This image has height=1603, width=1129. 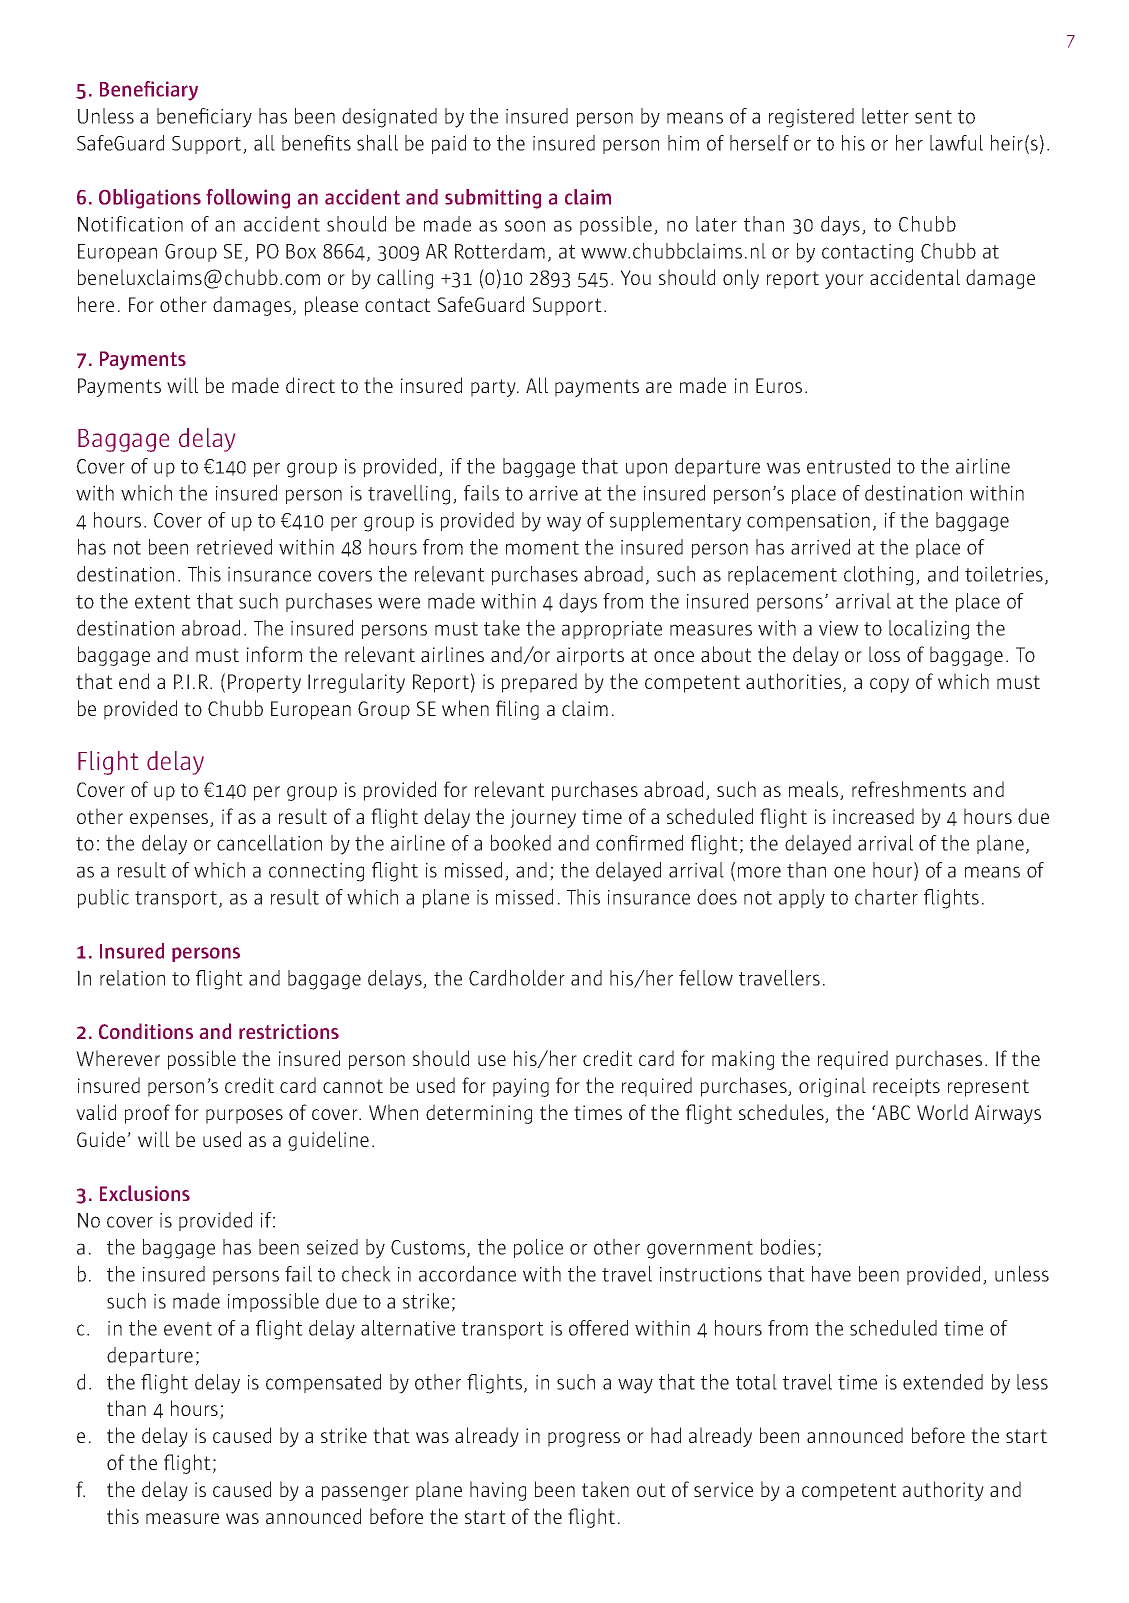 I want to click on moment, so click(x=542, y=548).
